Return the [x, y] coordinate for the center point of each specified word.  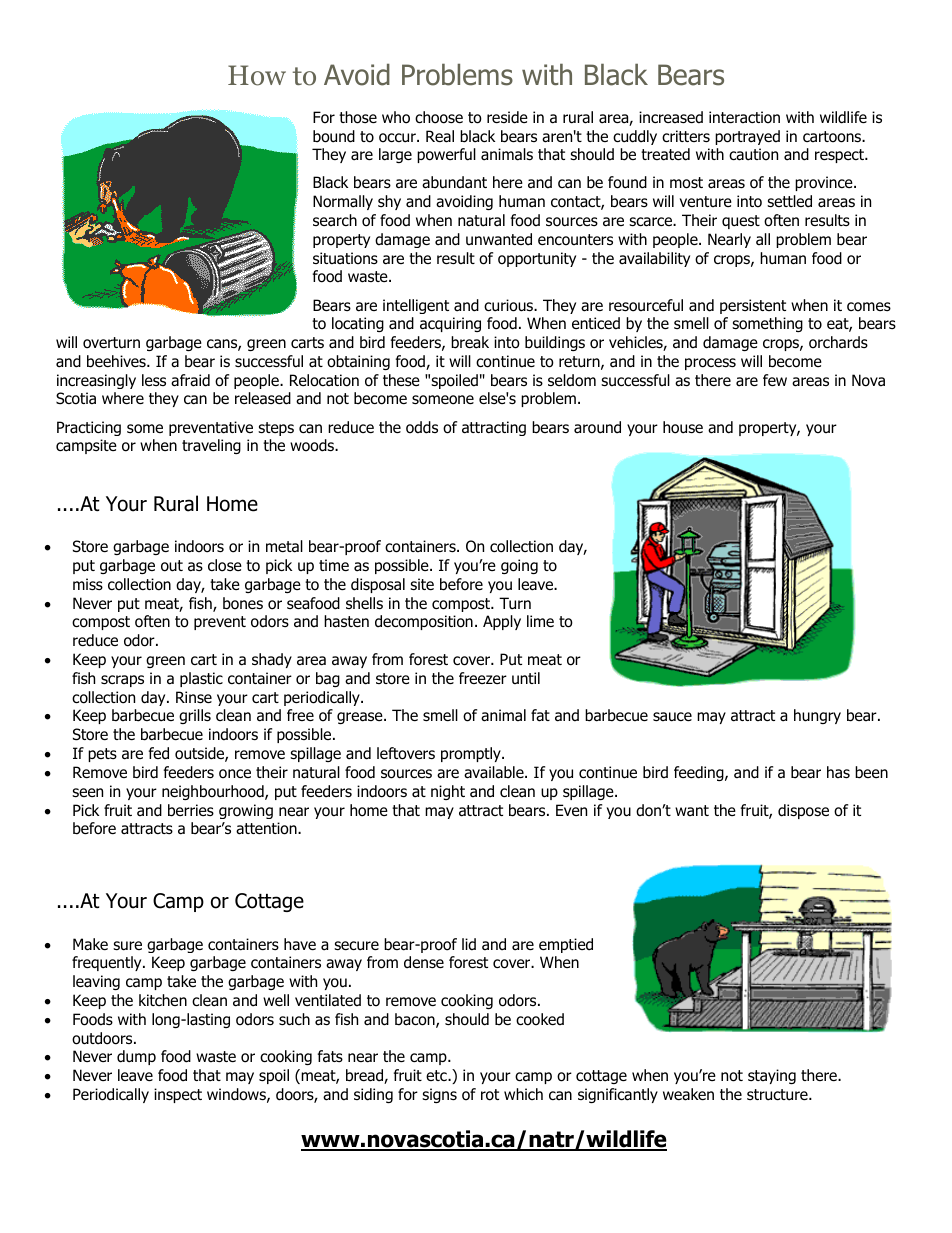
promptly [472, 754]
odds [422, 427]
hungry [817, 716]
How [257, 75]
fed [159, 753]
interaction [744, 117]
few [775, 380]
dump [136, 1057]
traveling [211, 446]
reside [507, 117]
